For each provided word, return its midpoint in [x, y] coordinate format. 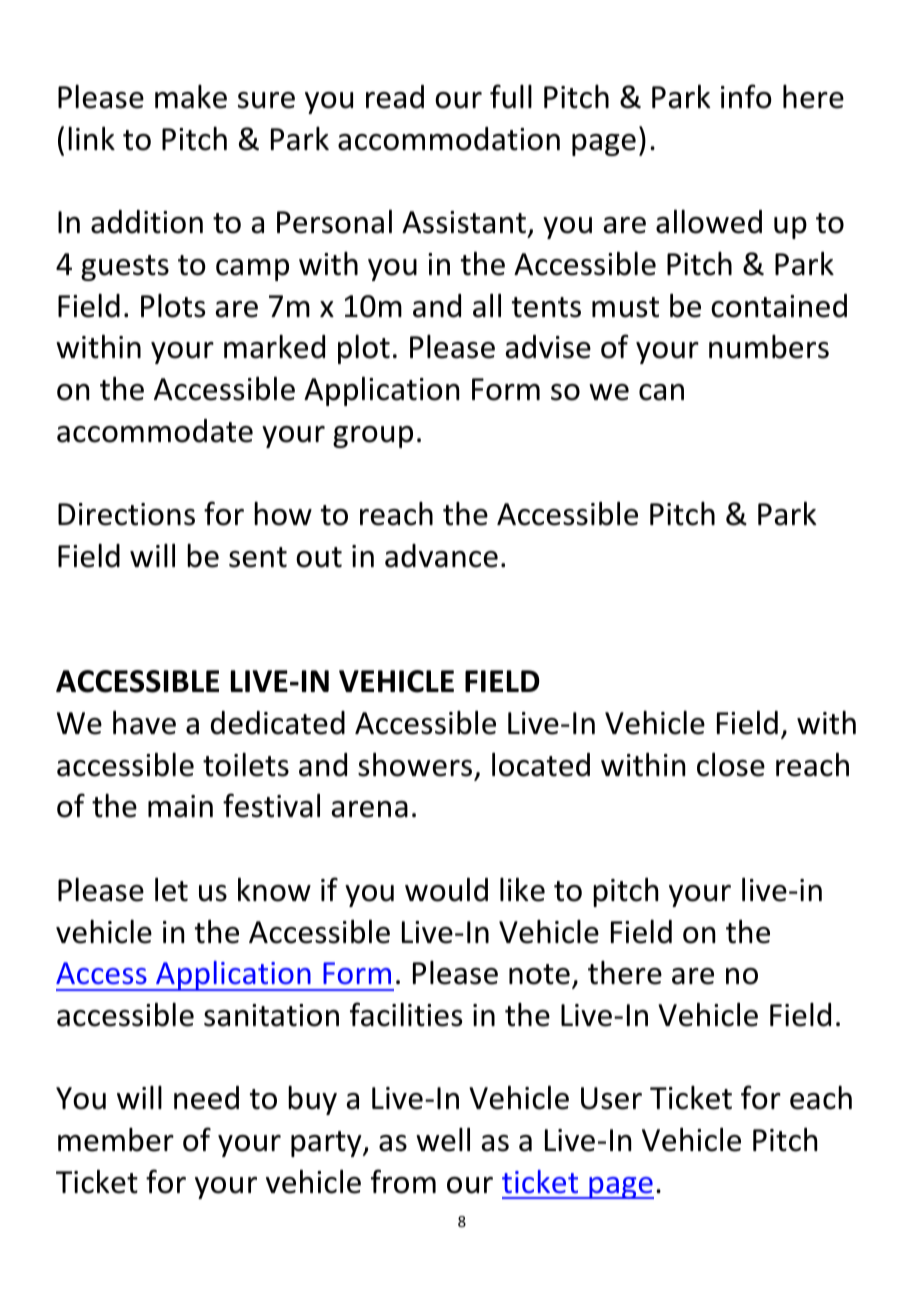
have [144, 723]
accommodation [449, 139]
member [116, 1140]
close [731, 765]
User [611, 1098]
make [191, 97]
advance [441, 556]
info [746, 96]
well [443, 1140]
